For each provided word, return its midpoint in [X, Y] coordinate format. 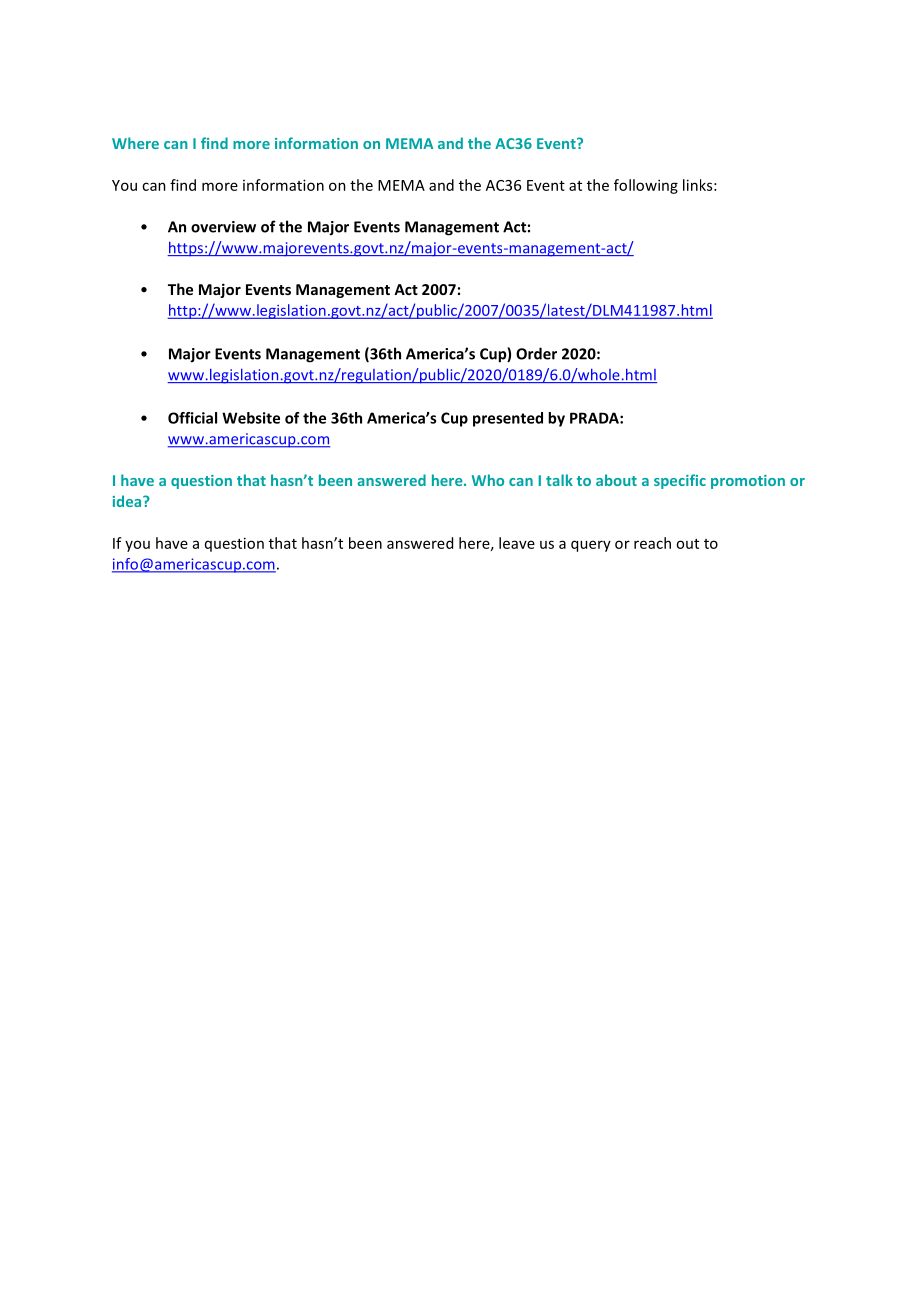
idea [128, 501]
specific [680, 481]
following [646, 186]
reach [652, 543]
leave [517, 543]
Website [251, 418]
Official [192, 418]
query [591, 546]
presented [508, 419]
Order [536, 353]
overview [223, 227]
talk [559, 480]
